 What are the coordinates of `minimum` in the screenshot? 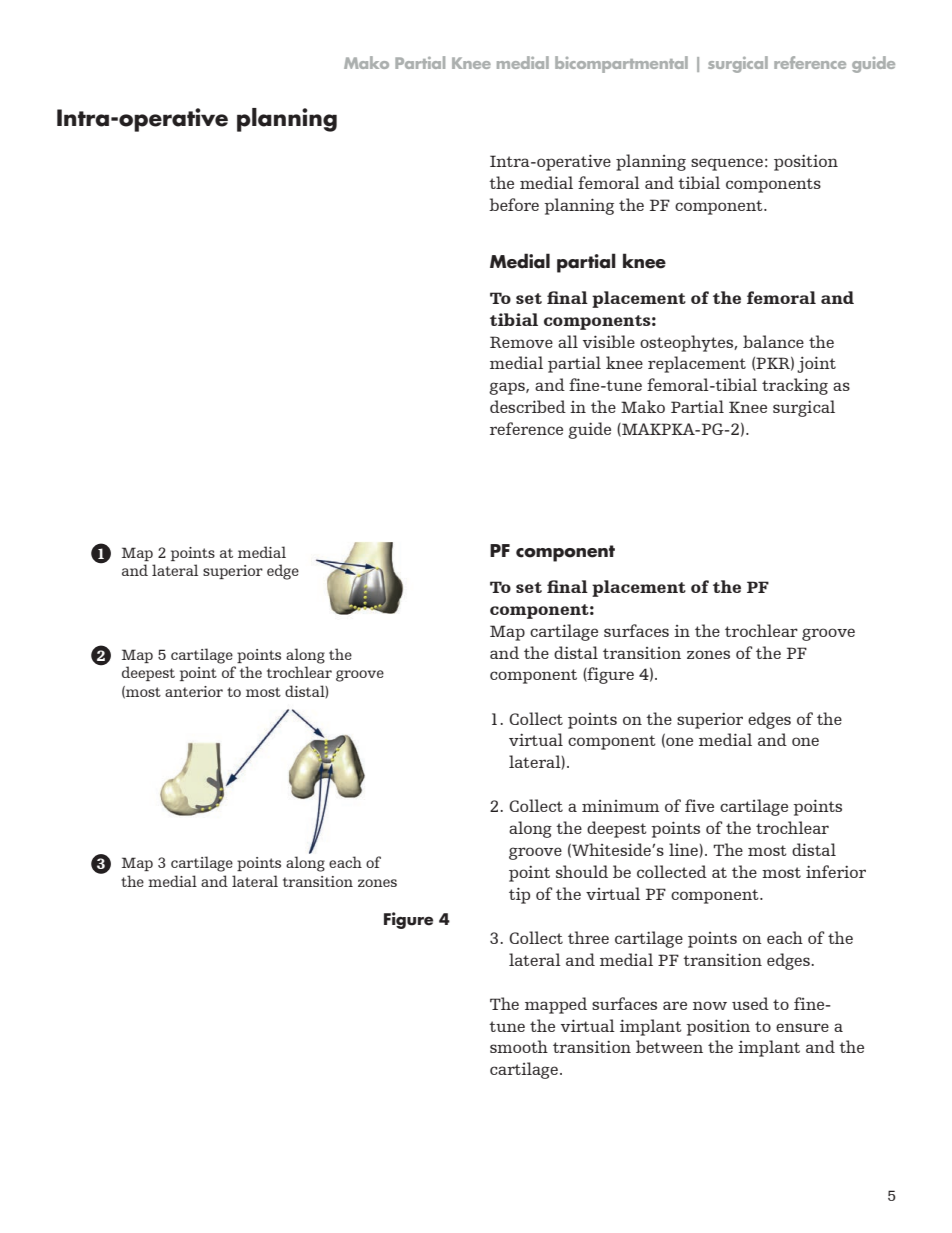 It's located at (620, 806).
